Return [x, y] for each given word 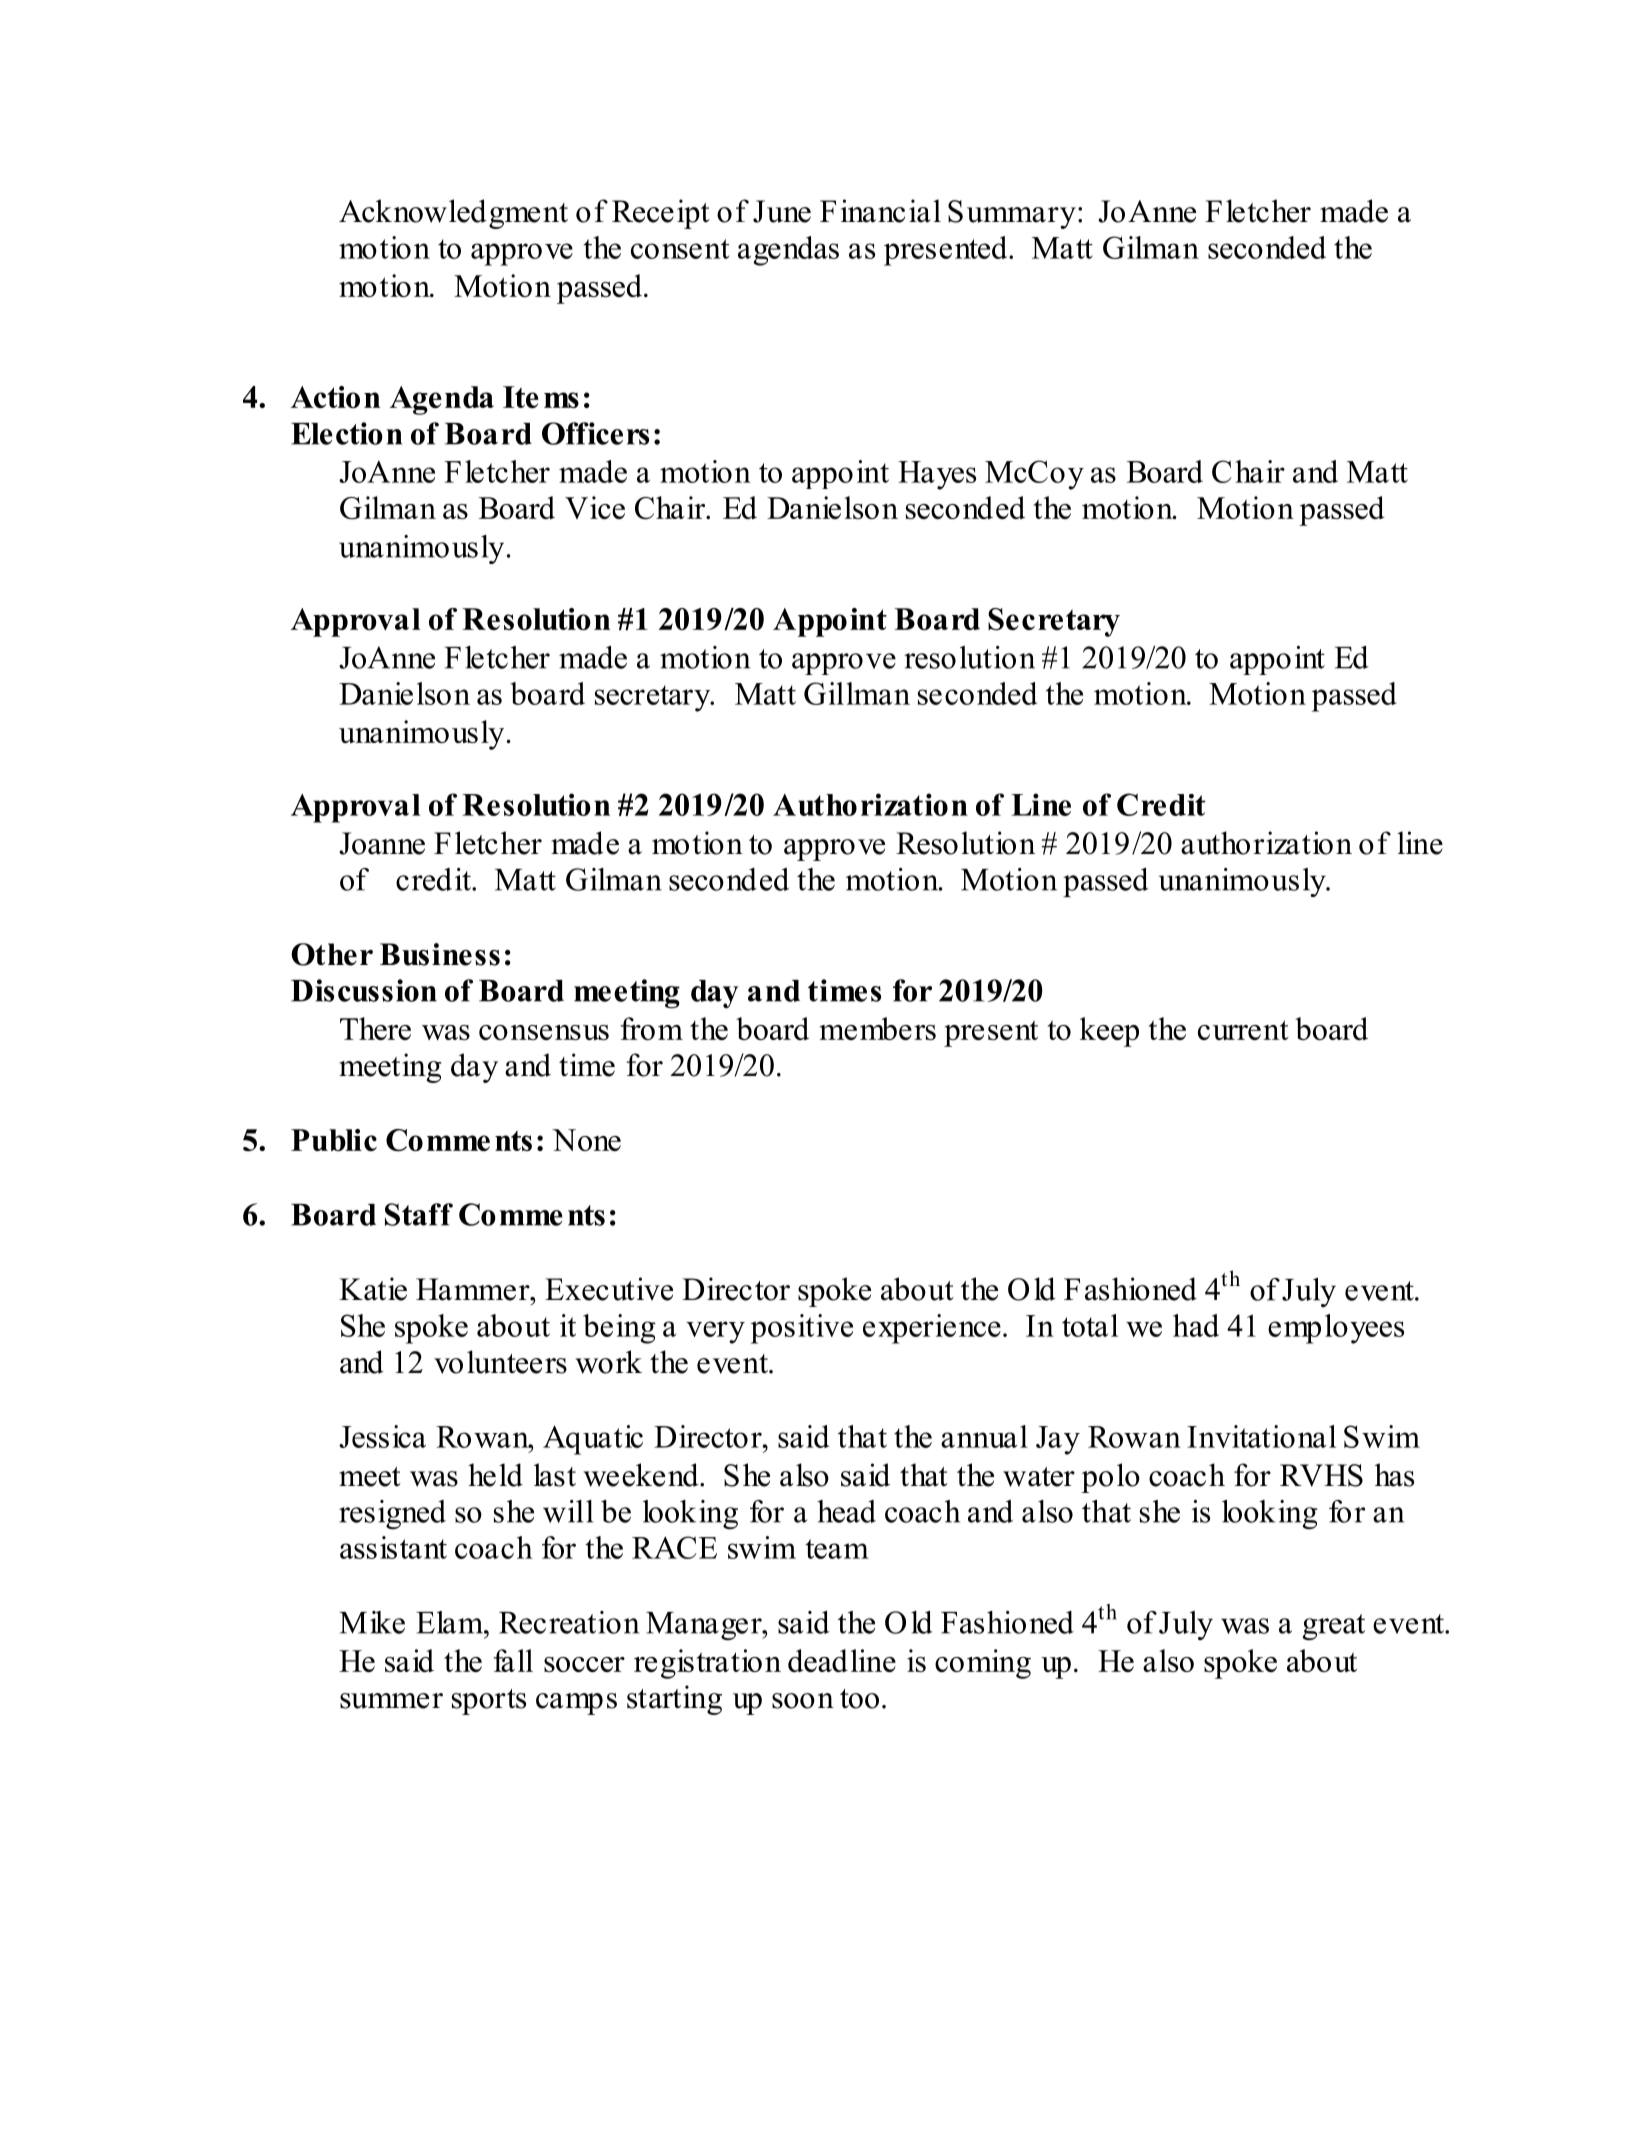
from [652, 1028]
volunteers [500, 1362]
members [877, 1028]
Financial [880, 211]
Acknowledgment [453, 214]
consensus [544, 1032]
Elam [450, 1622]
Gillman [857, 693]
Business [440, 954]
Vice [595, 507]
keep [1109, 1032]
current [1243, 1030]
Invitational [1261, 1436]
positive [802, 1329]
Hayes [937, 475]
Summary [1012, 214]
